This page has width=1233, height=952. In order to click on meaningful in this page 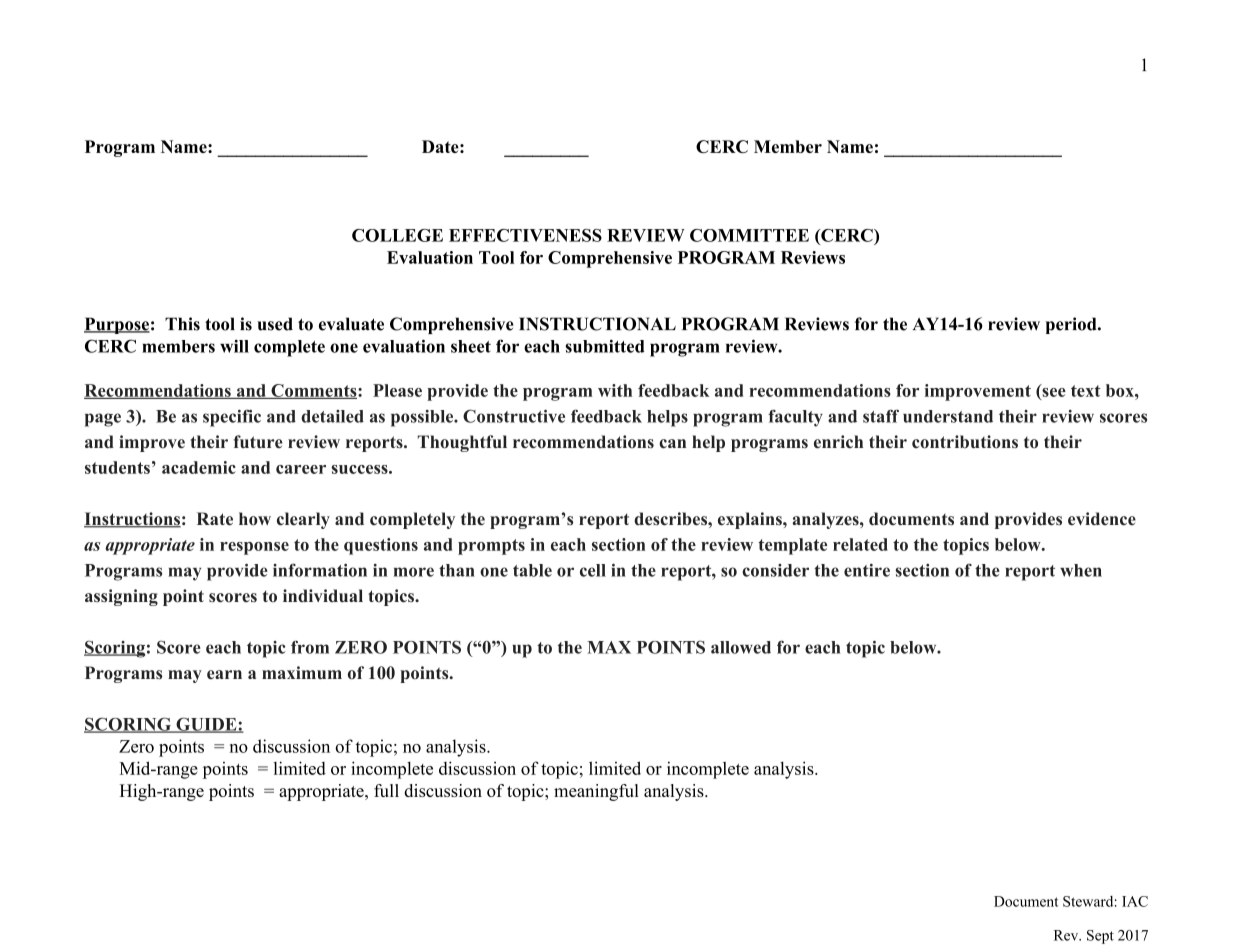, I will do `click(596, 792)`.
